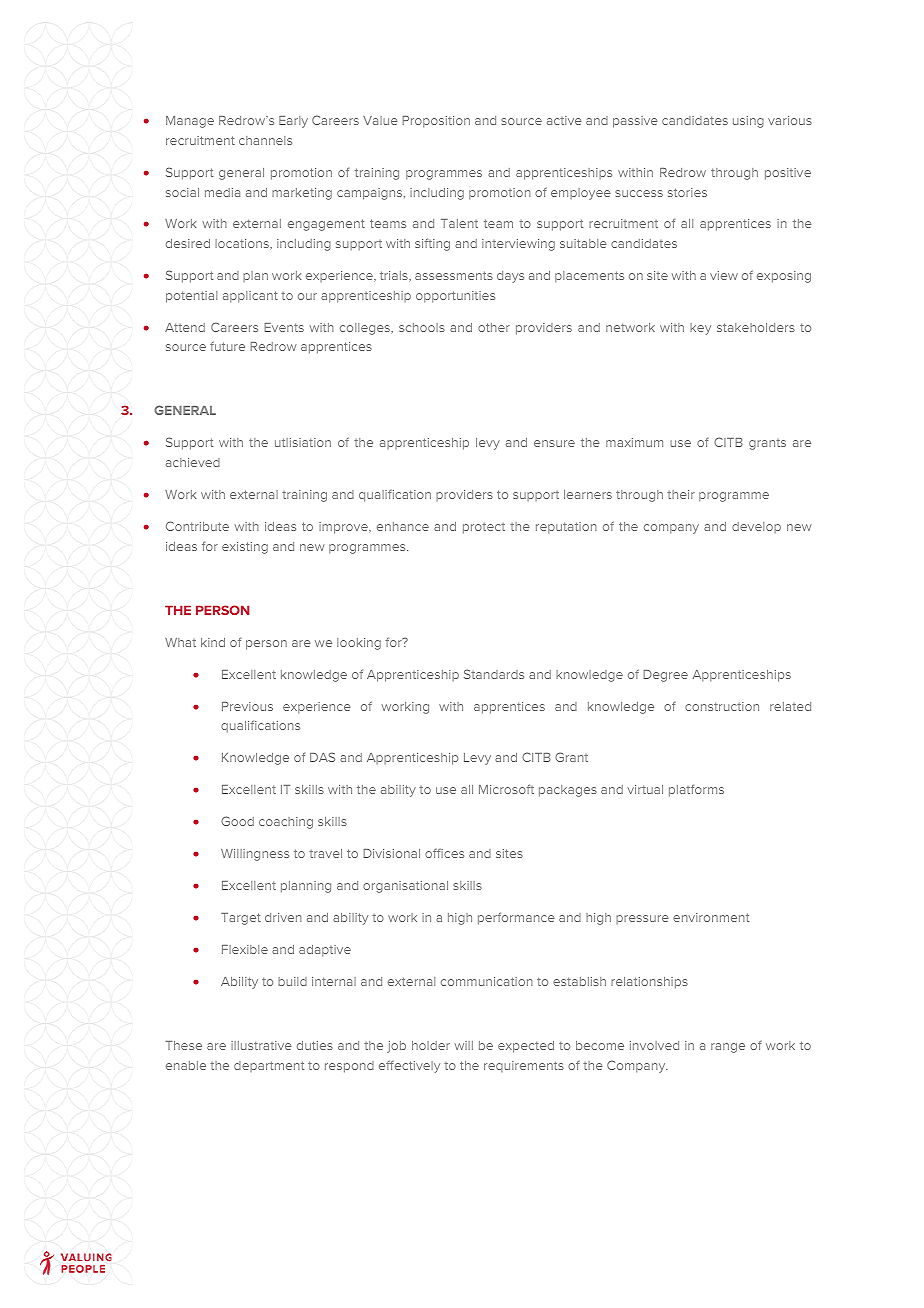 This screenshot has height=1308, width=924. I want to click on illustrative, so click(261, 1045).
